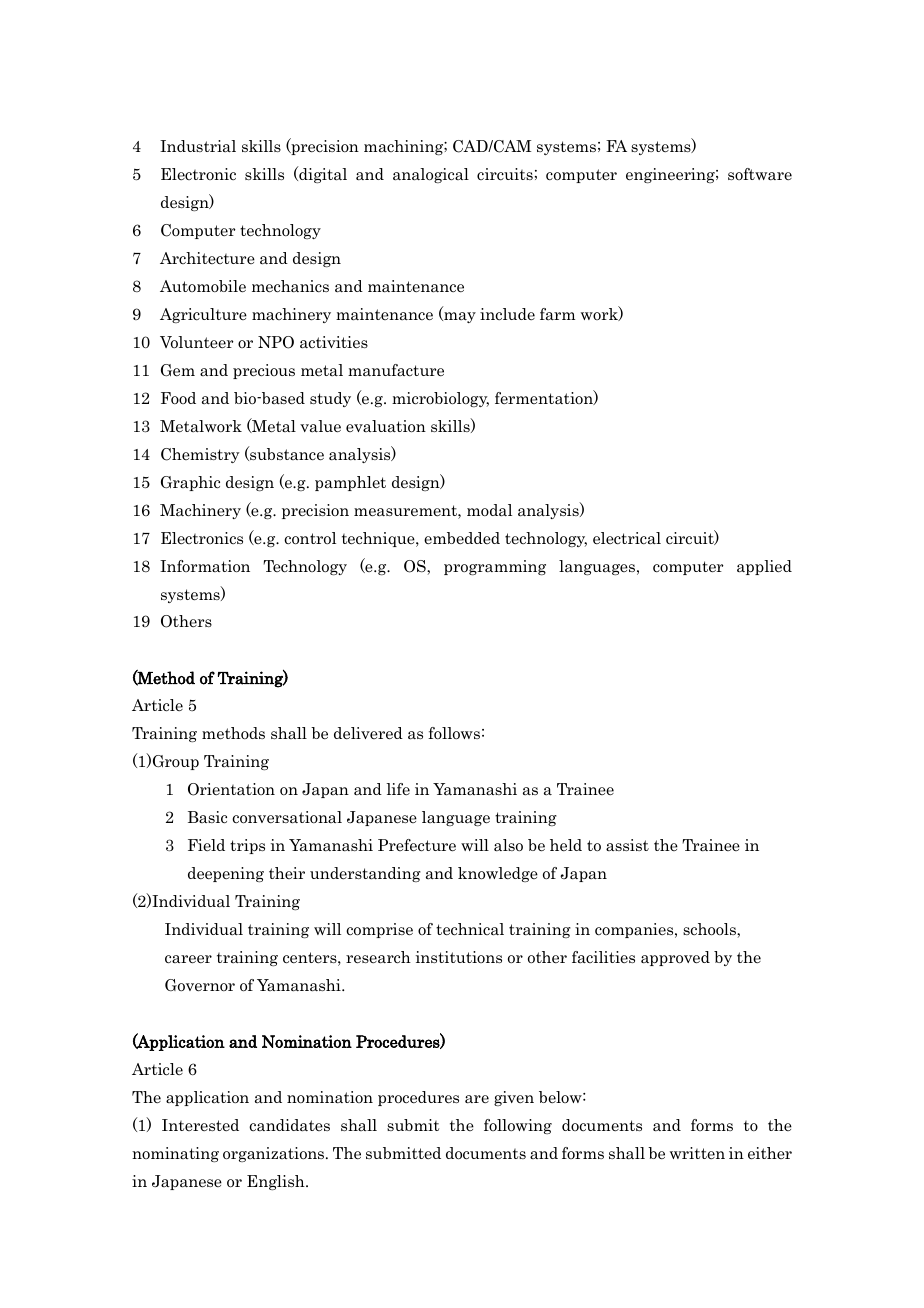 This screenshot has height=1308, width=924. Describe the element at coordinates (205, 566) in the screenshot. I see `Information` at that location.
